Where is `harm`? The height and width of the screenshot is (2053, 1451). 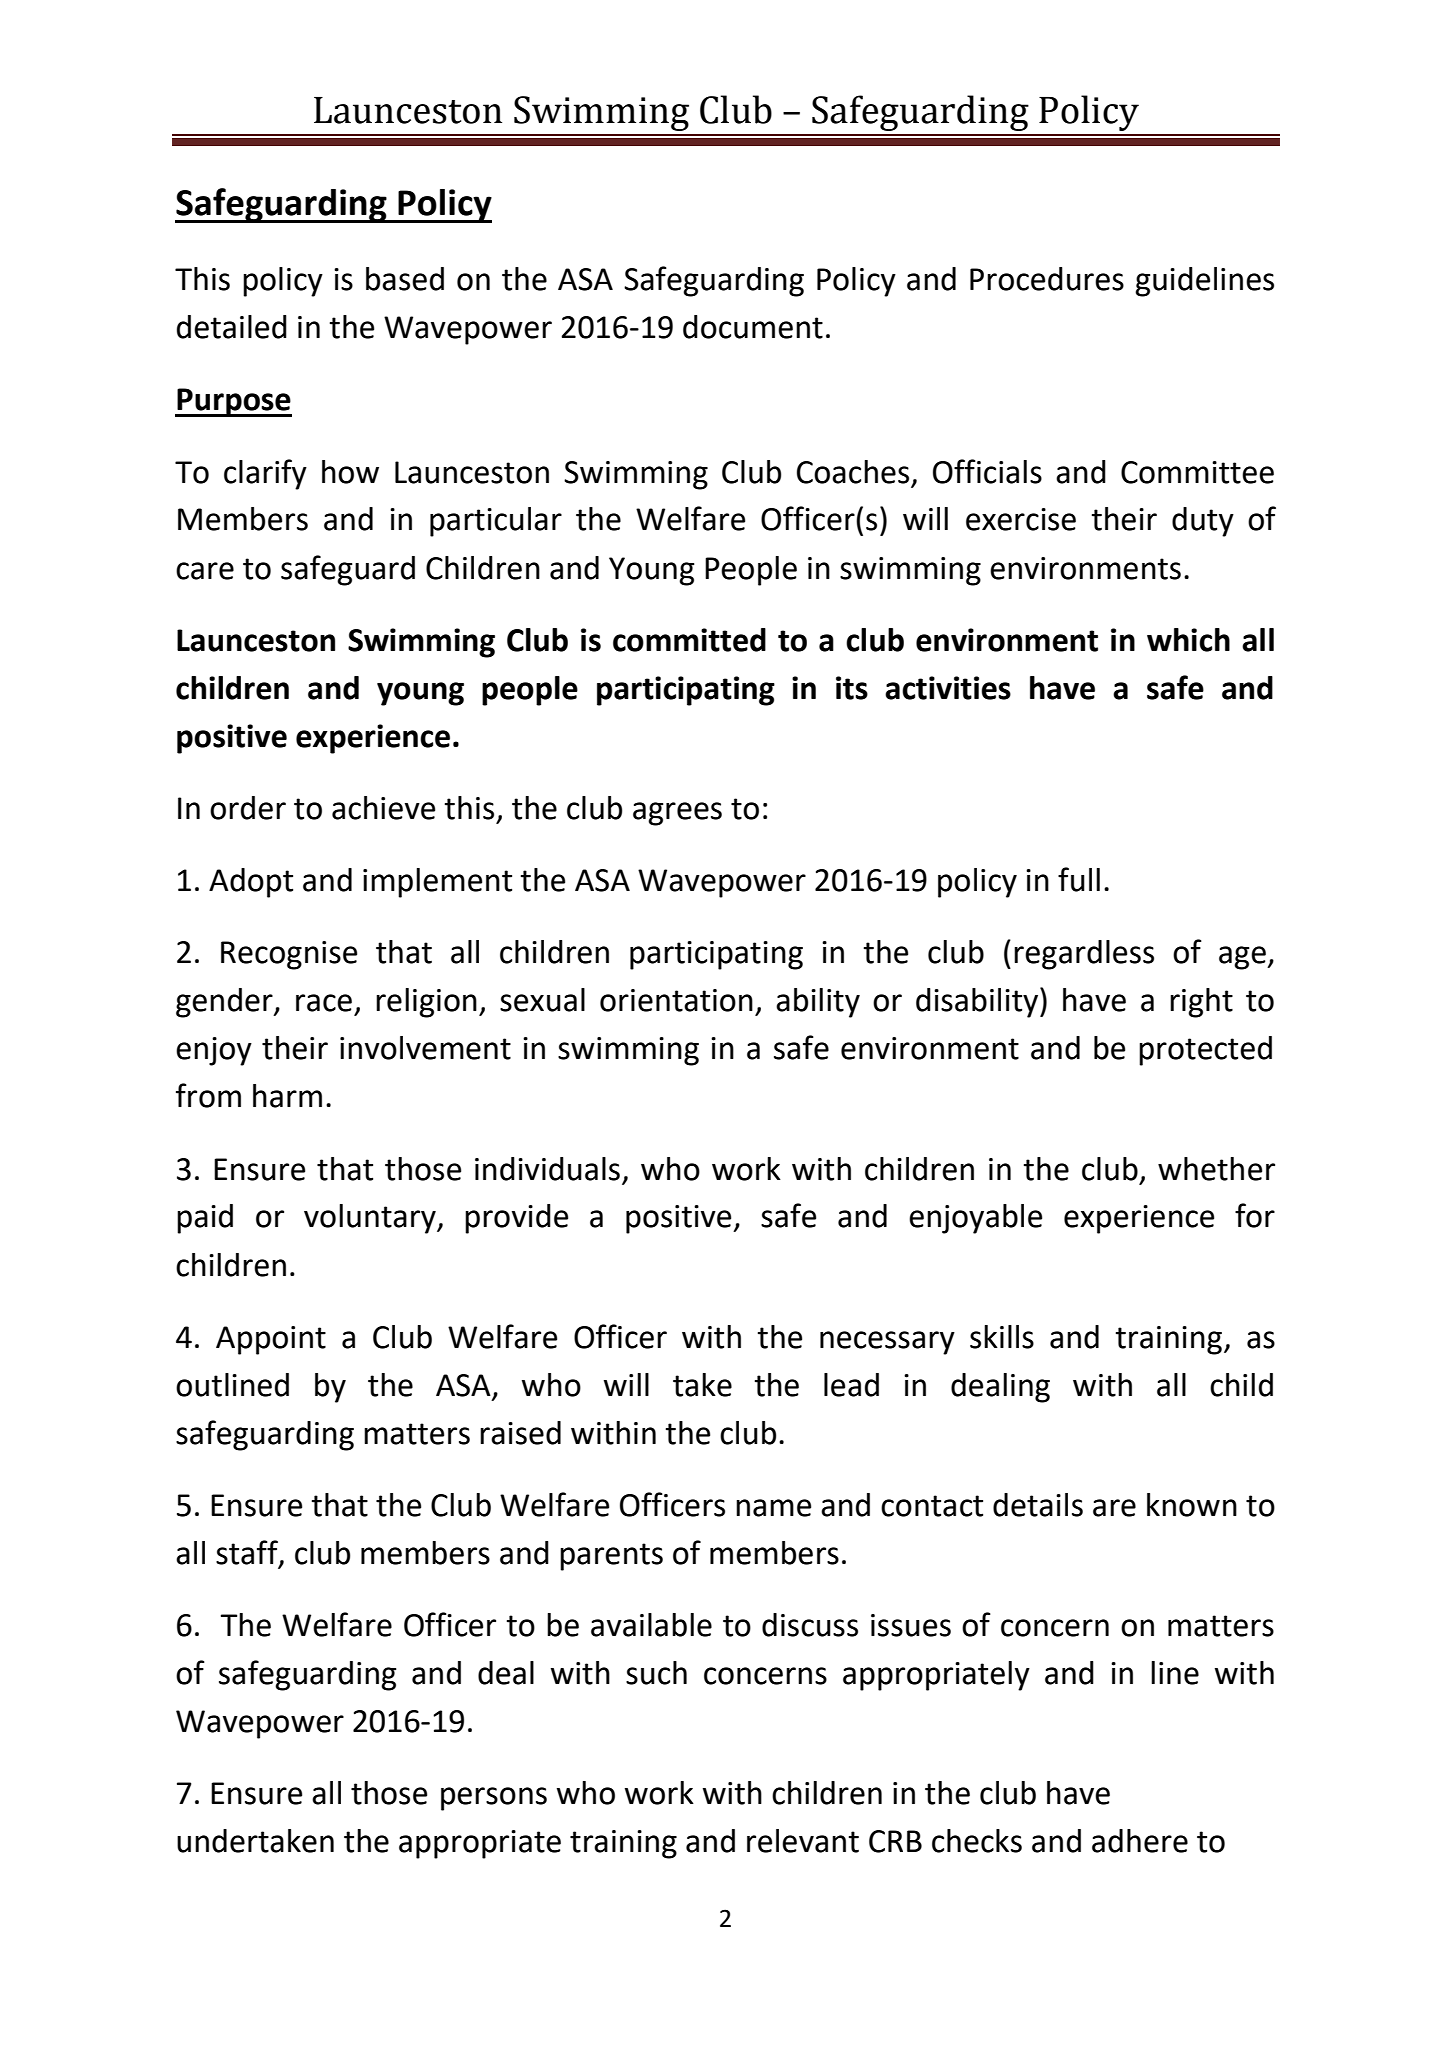
harm is located at coordinates (287, 1096).
